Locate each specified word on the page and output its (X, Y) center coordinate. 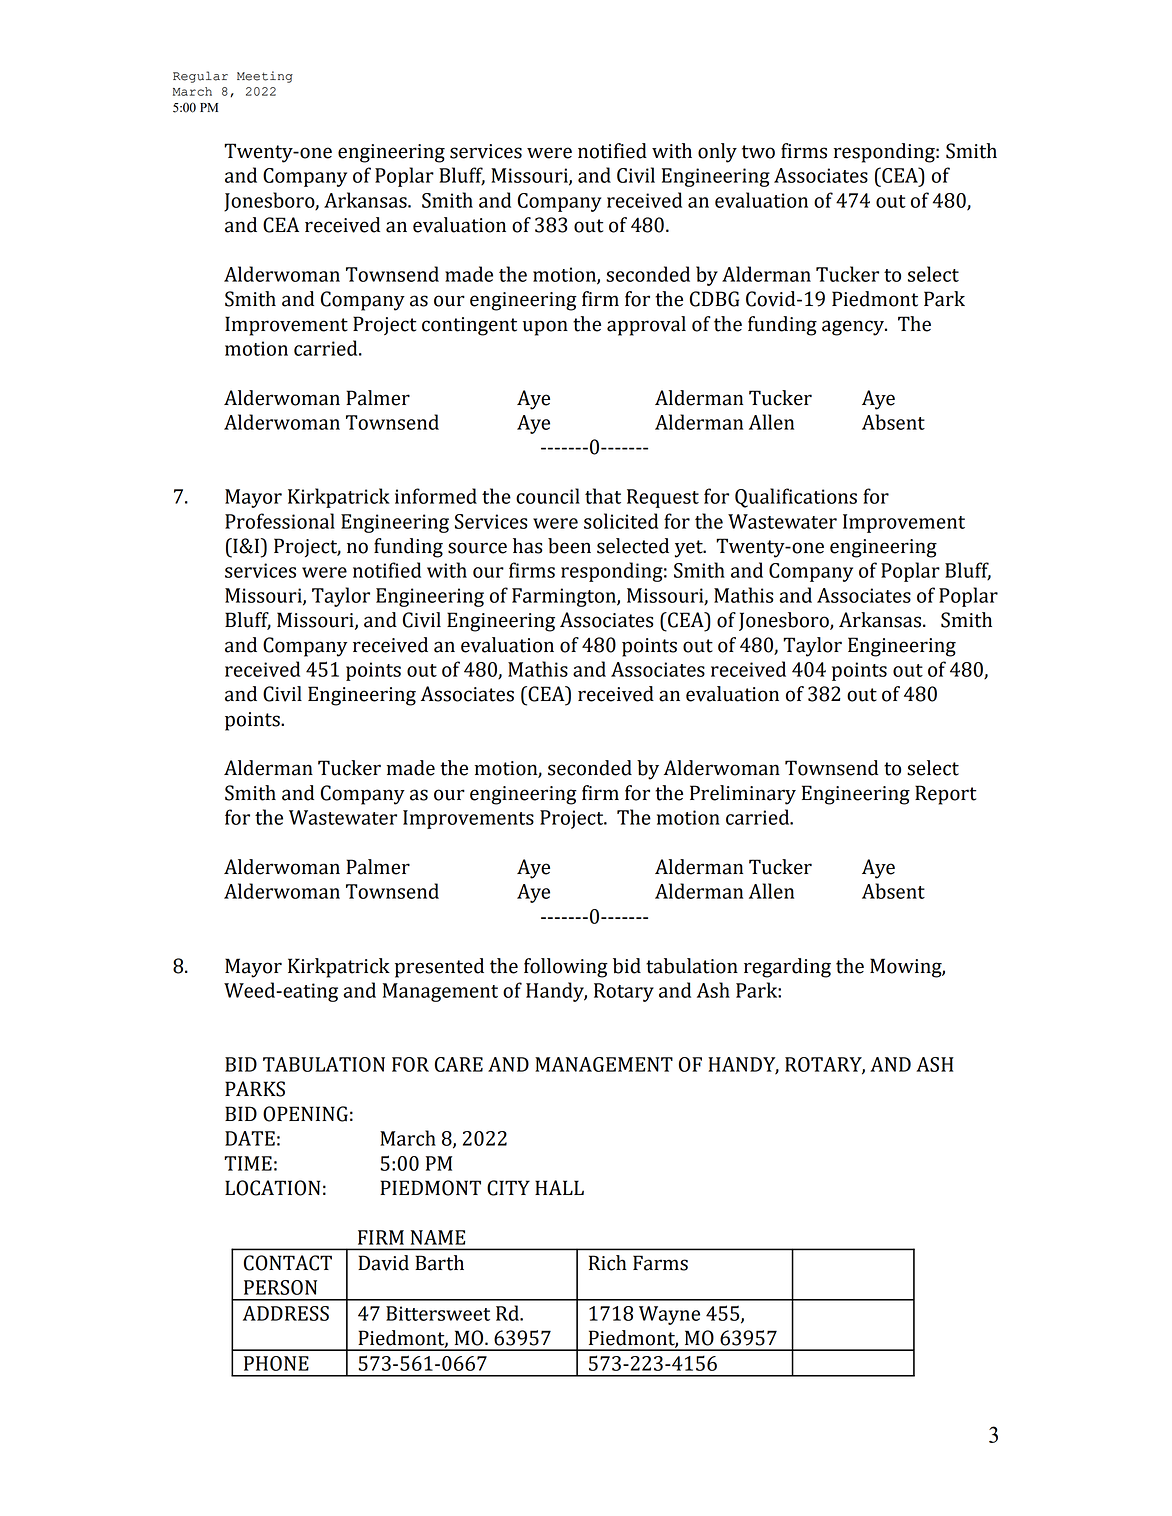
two (758, 152)
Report (945, 795)
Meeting (265, 77)
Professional (280, 521)
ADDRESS (286, 1313)
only (717, 153)
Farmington (565, 597)
